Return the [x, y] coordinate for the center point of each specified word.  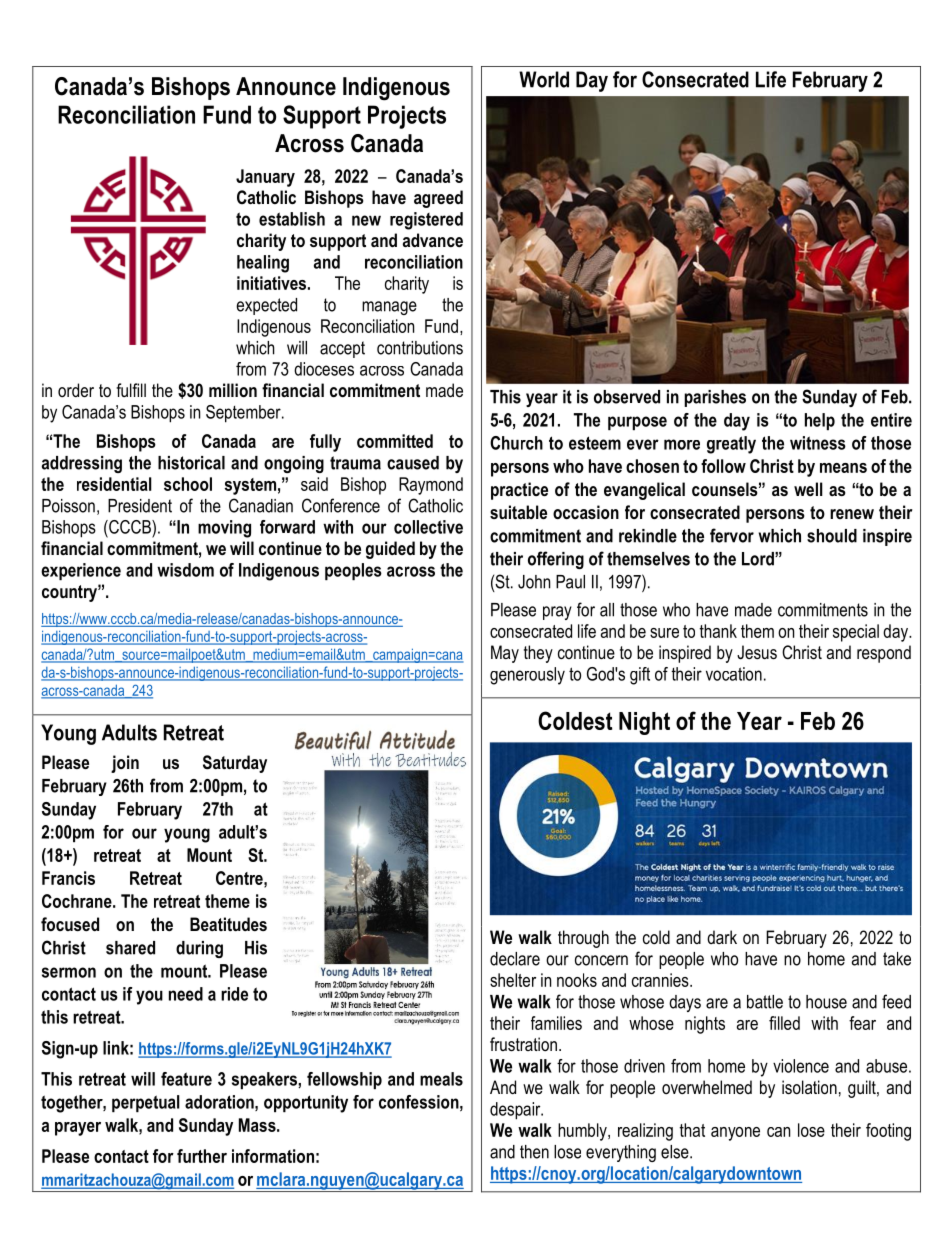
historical [191, 463]
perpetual [146, 1103]
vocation [734, 674]
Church [516, 443]
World [544, 79]
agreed [438, 199]
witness [818, 443]
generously [527, 676]
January [265, 178]
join [125, 764]
